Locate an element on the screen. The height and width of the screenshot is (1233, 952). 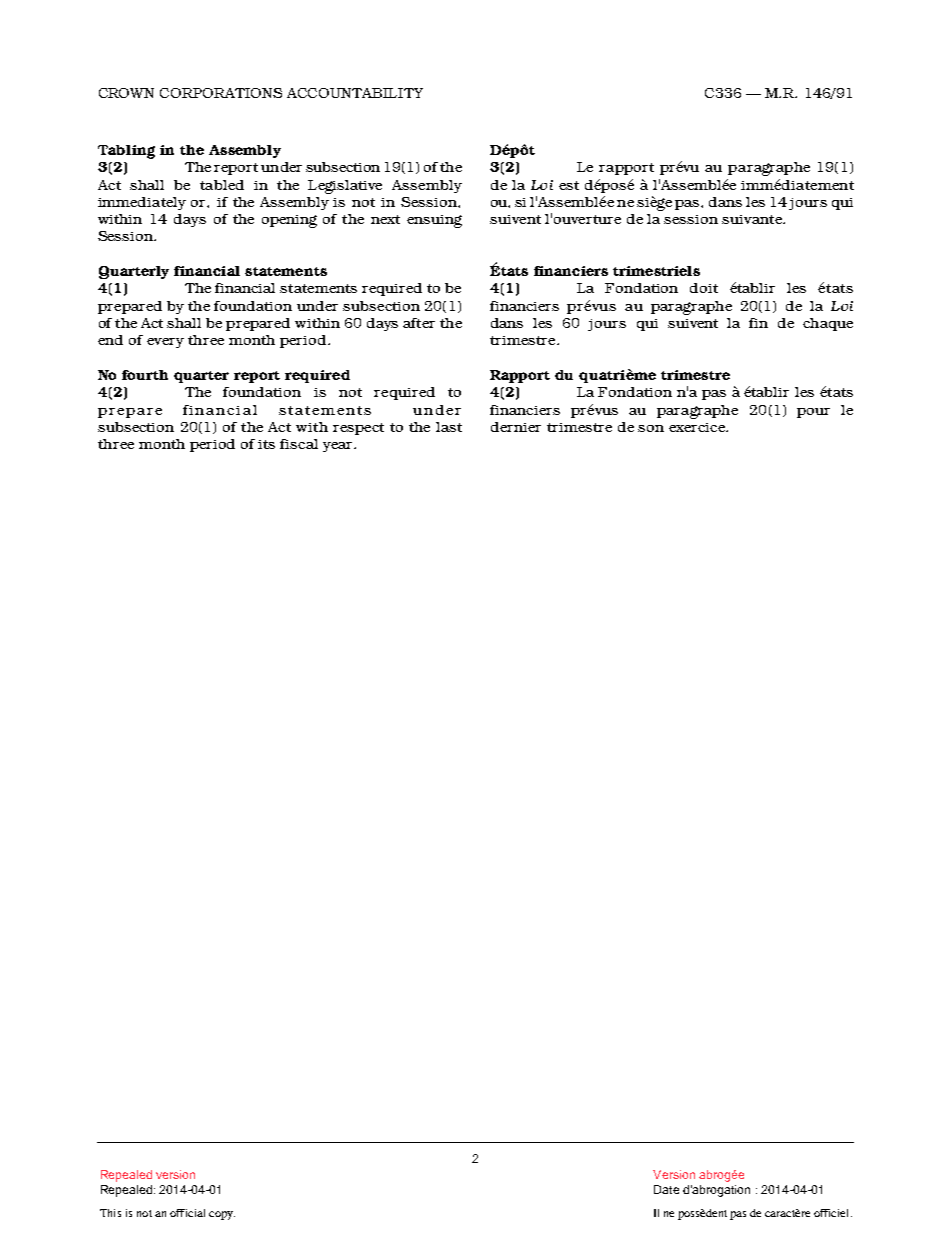
exercice is located at coordinates (698, 427).
